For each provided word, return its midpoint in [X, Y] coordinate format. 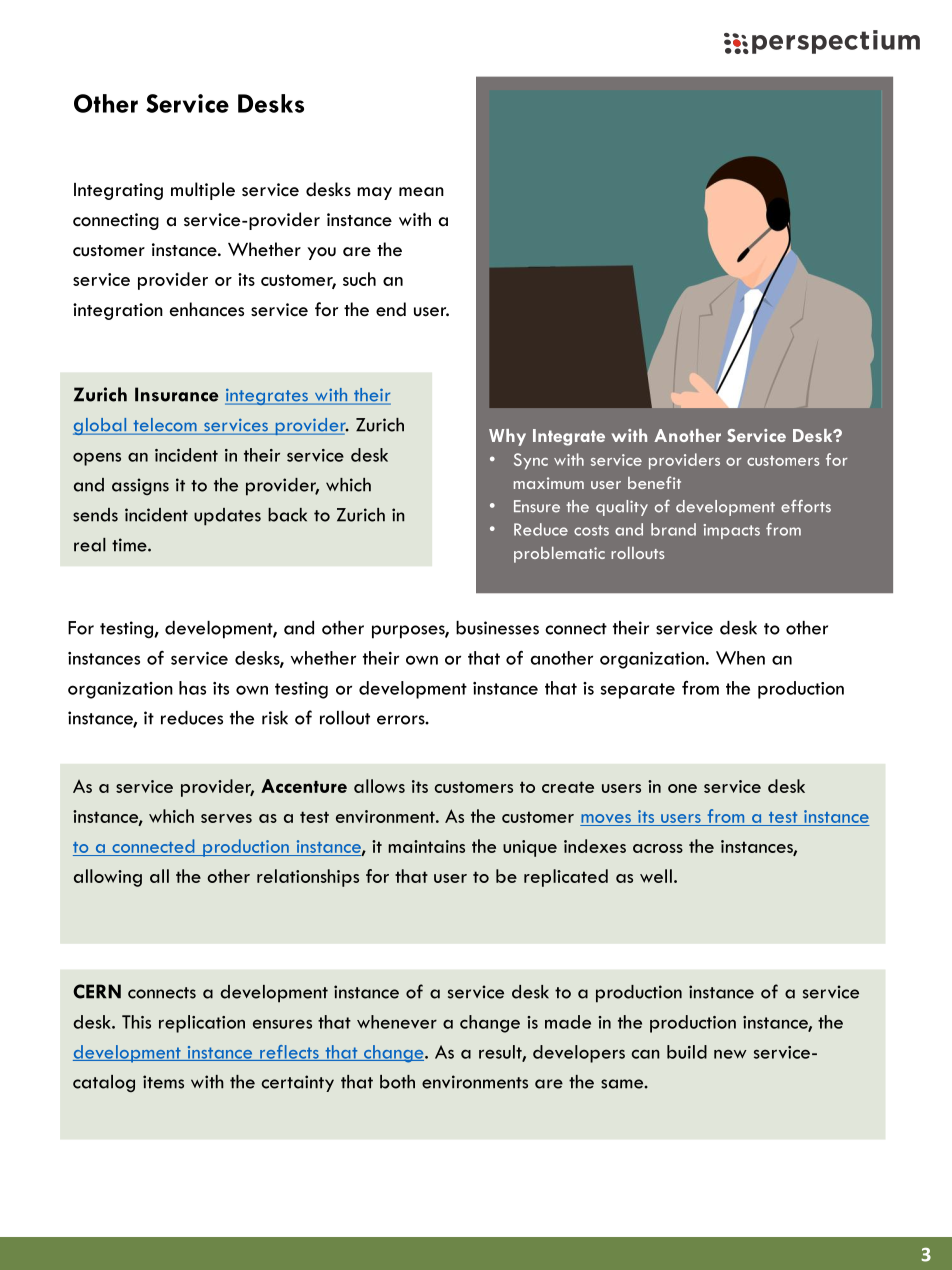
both [397, 1082]
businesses [497, 628]
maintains [426, 846]
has [192, 688]
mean [421, 192]
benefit [654, 482]
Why [507, 437]
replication [202, 1024]
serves [226, 818]
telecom [165, 426]
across [658, 848]
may [374, 193]
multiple [203, 191]
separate [638, 691]
